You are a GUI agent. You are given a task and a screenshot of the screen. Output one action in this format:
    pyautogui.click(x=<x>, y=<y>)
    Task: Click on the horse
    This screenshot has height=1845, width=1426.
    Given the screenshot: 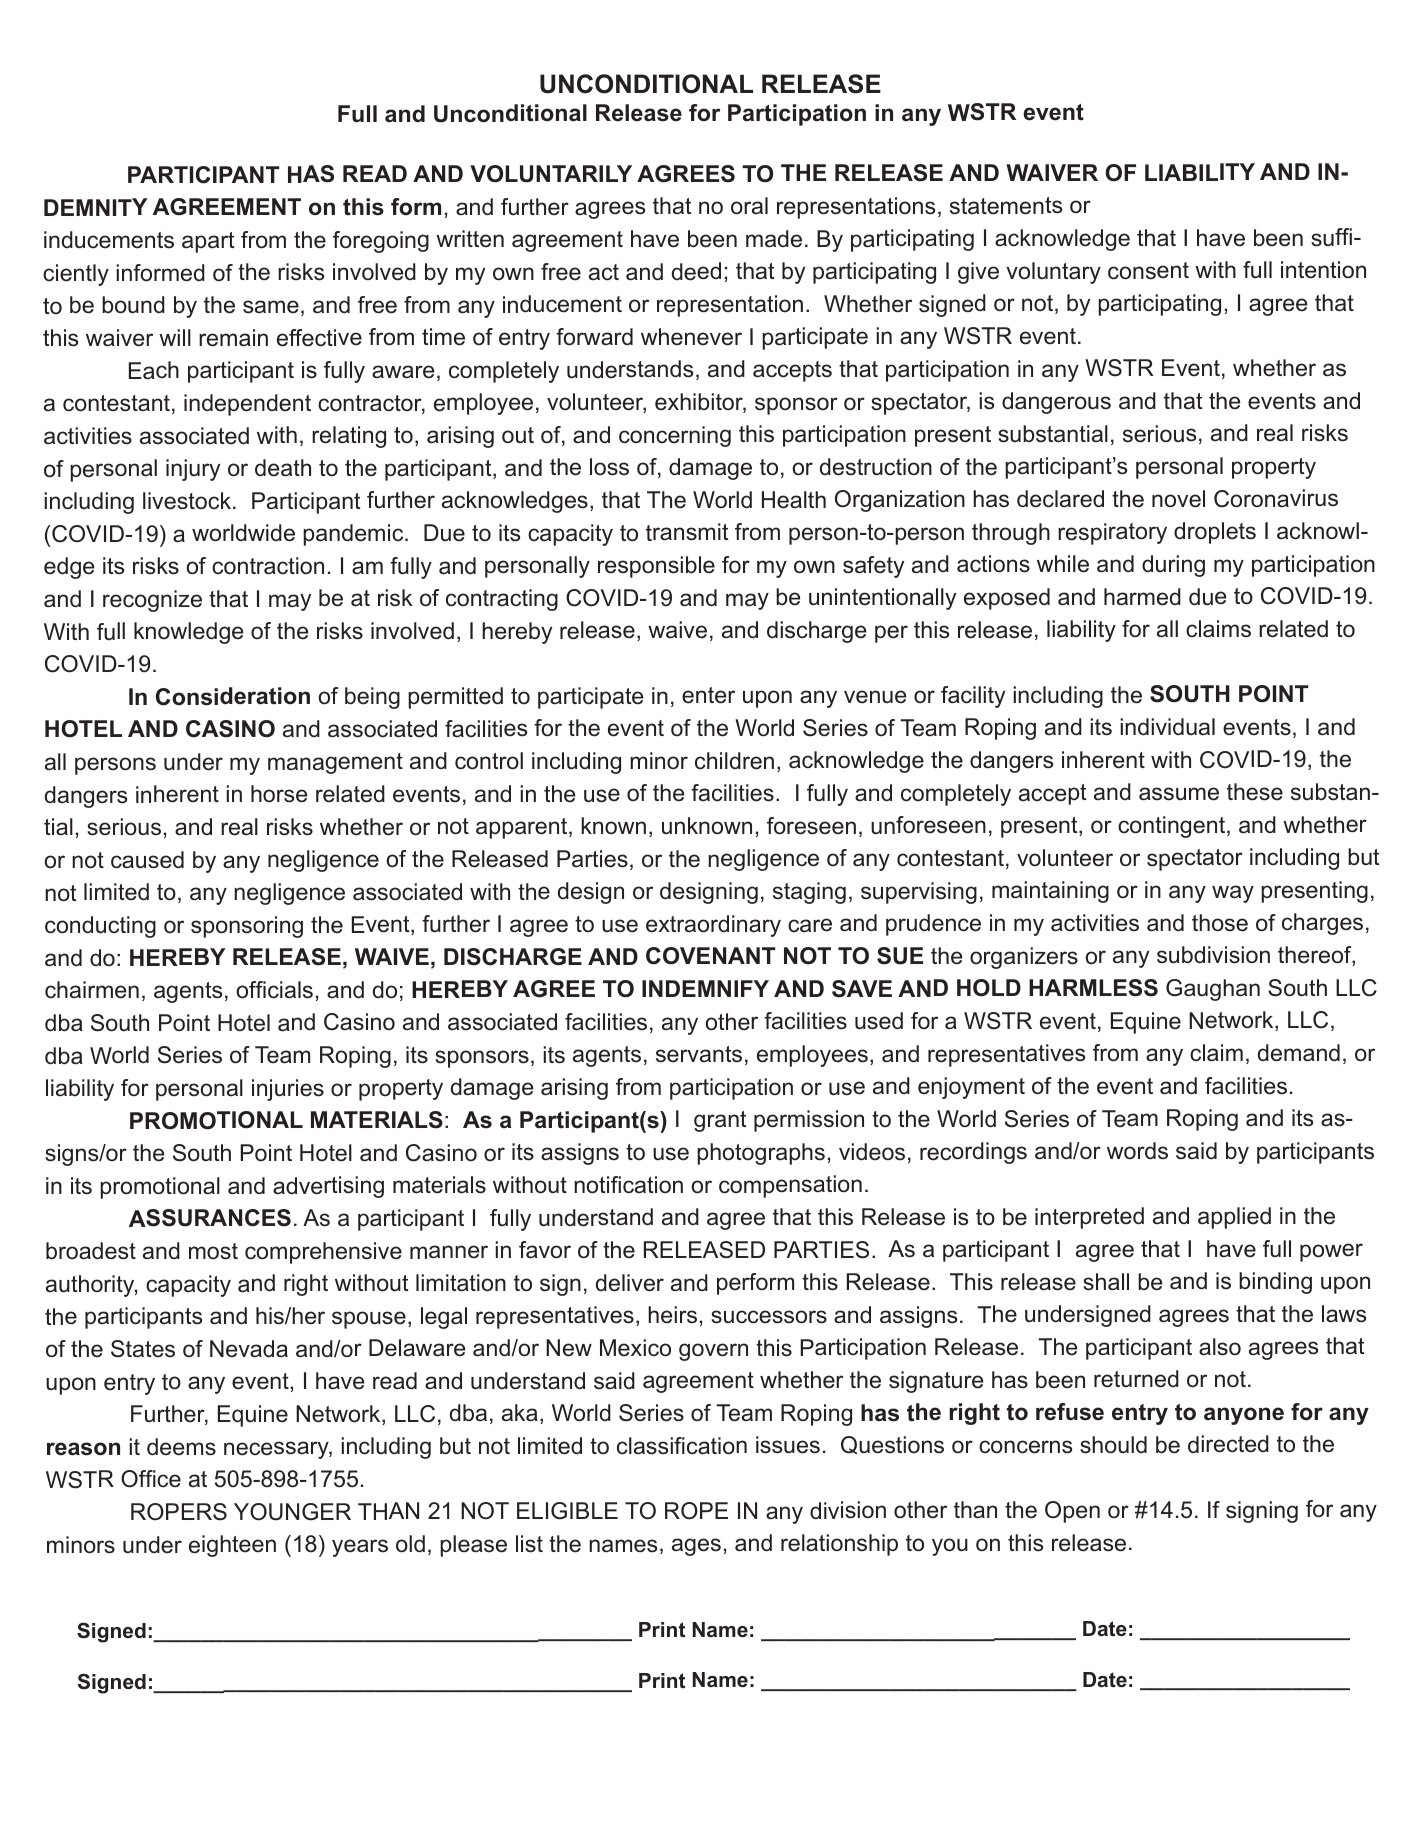 What is the action you would take?
    pyautogui.click(x=279, y=794)
